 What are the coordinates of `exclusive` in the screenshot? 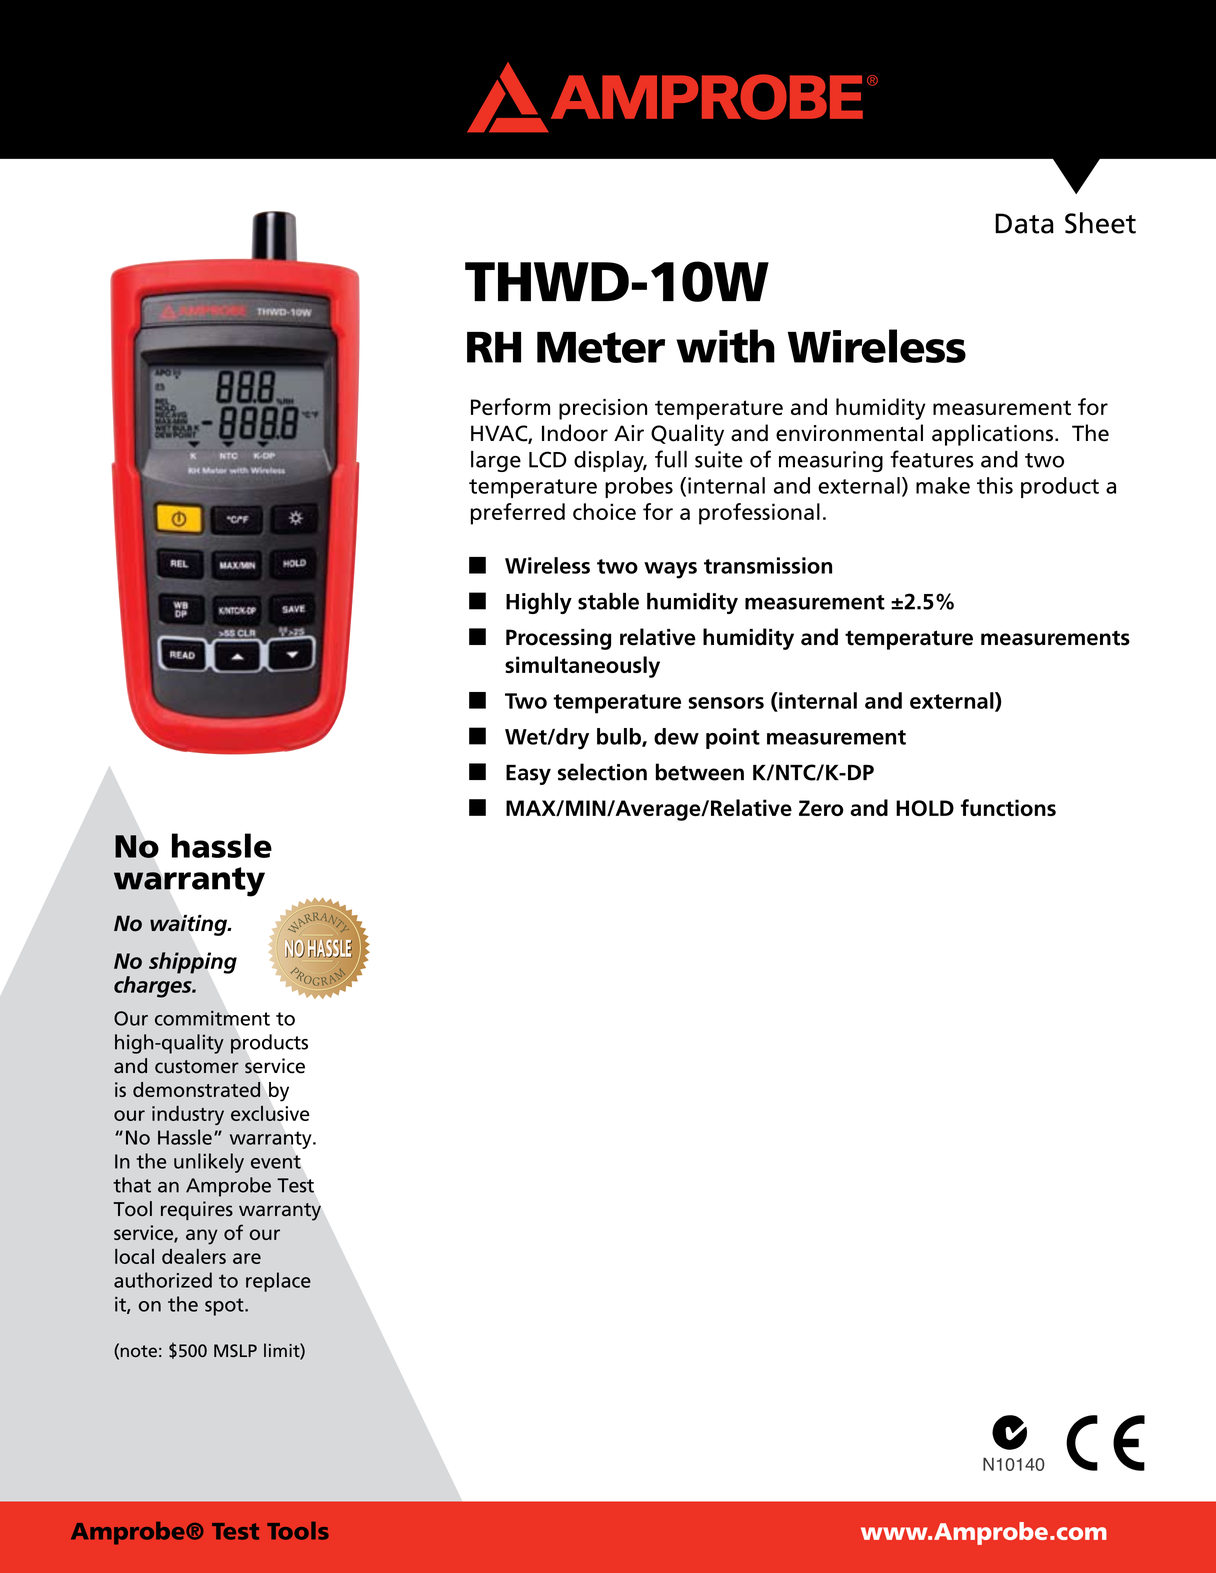 It's located at (270, 1113).
